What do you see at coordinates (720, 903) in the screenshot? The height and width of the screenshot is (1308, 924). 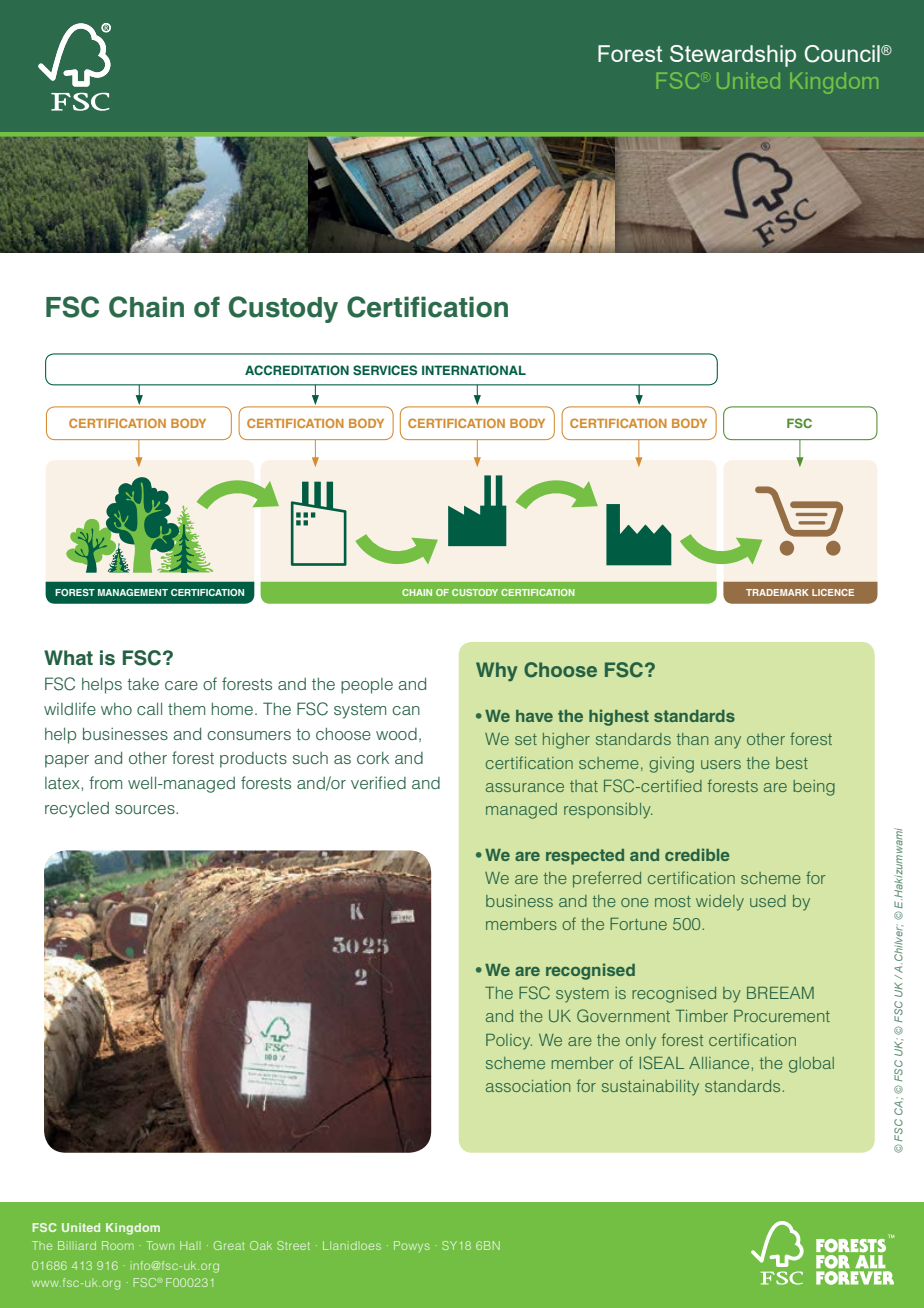 I see `widely` at bounding box center [720, 903].
